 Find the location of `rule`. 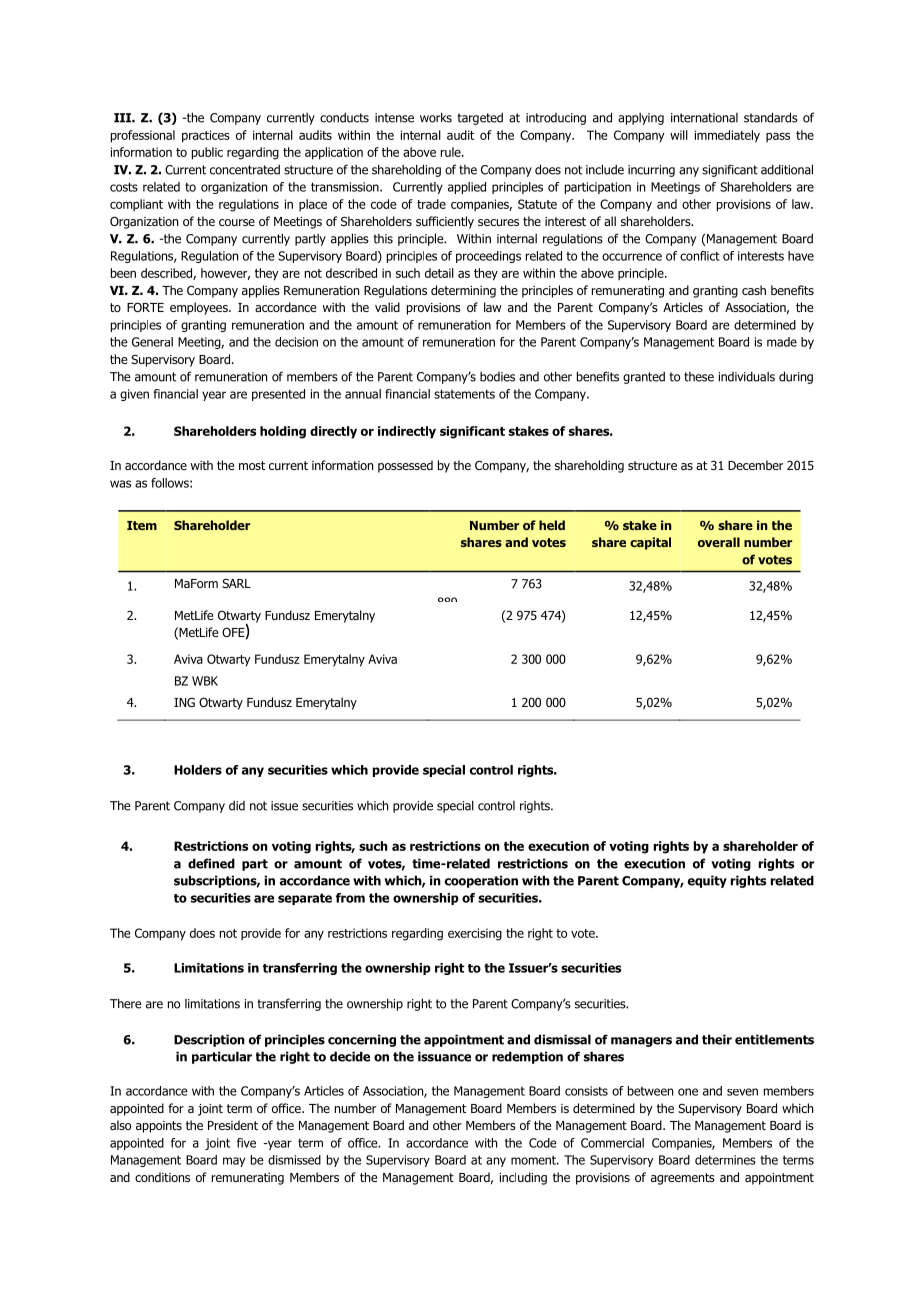

rule is located at coordinates (452, 152).
